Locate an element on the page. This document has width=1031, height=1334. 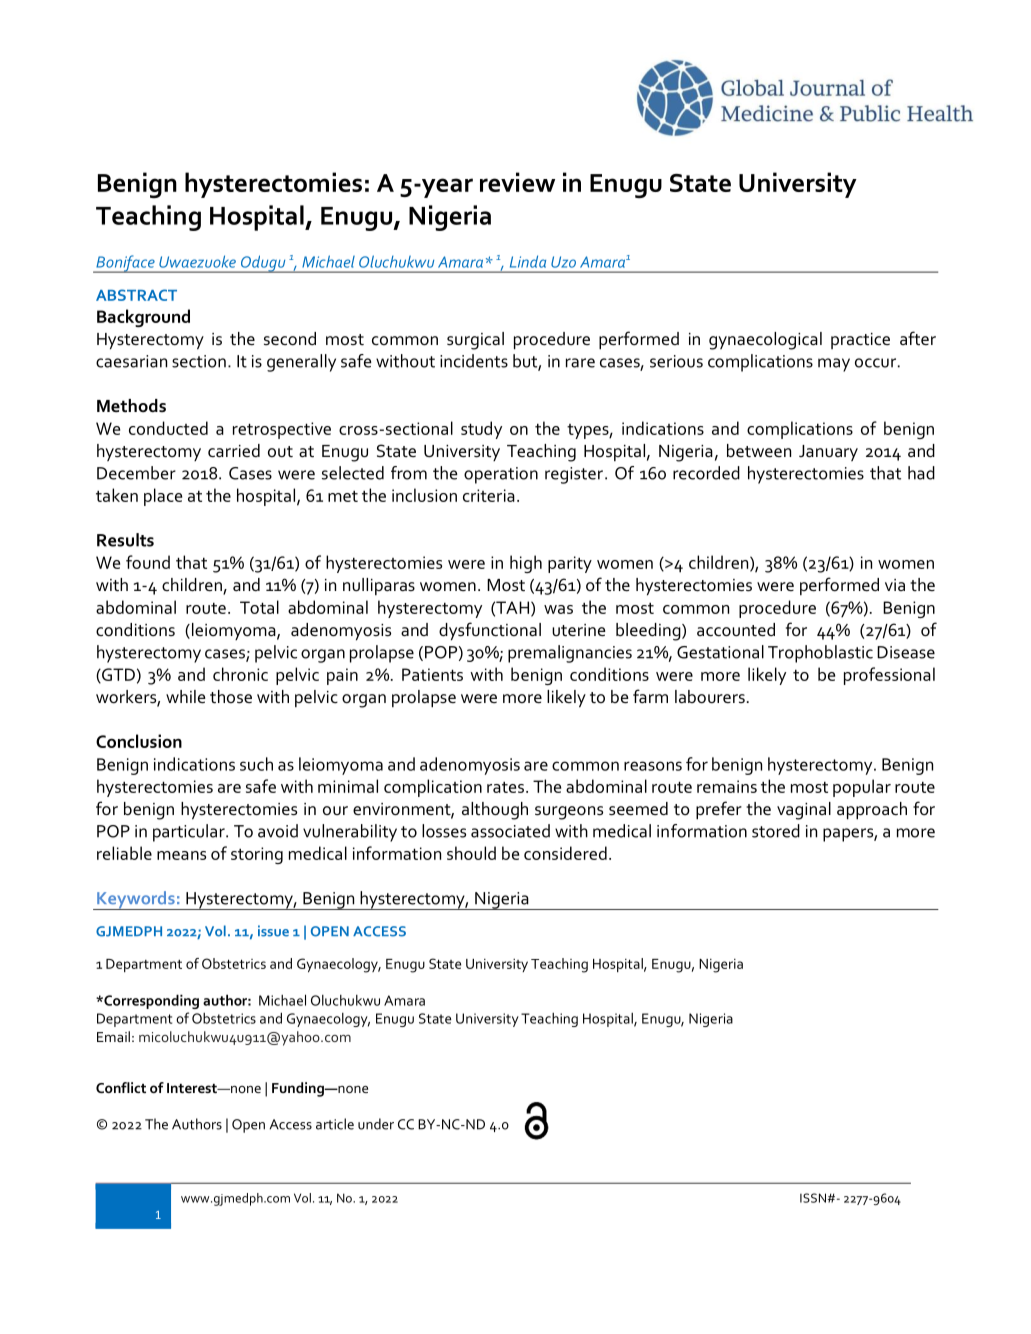
dysfunctional is located at coordinates (490, 631).
